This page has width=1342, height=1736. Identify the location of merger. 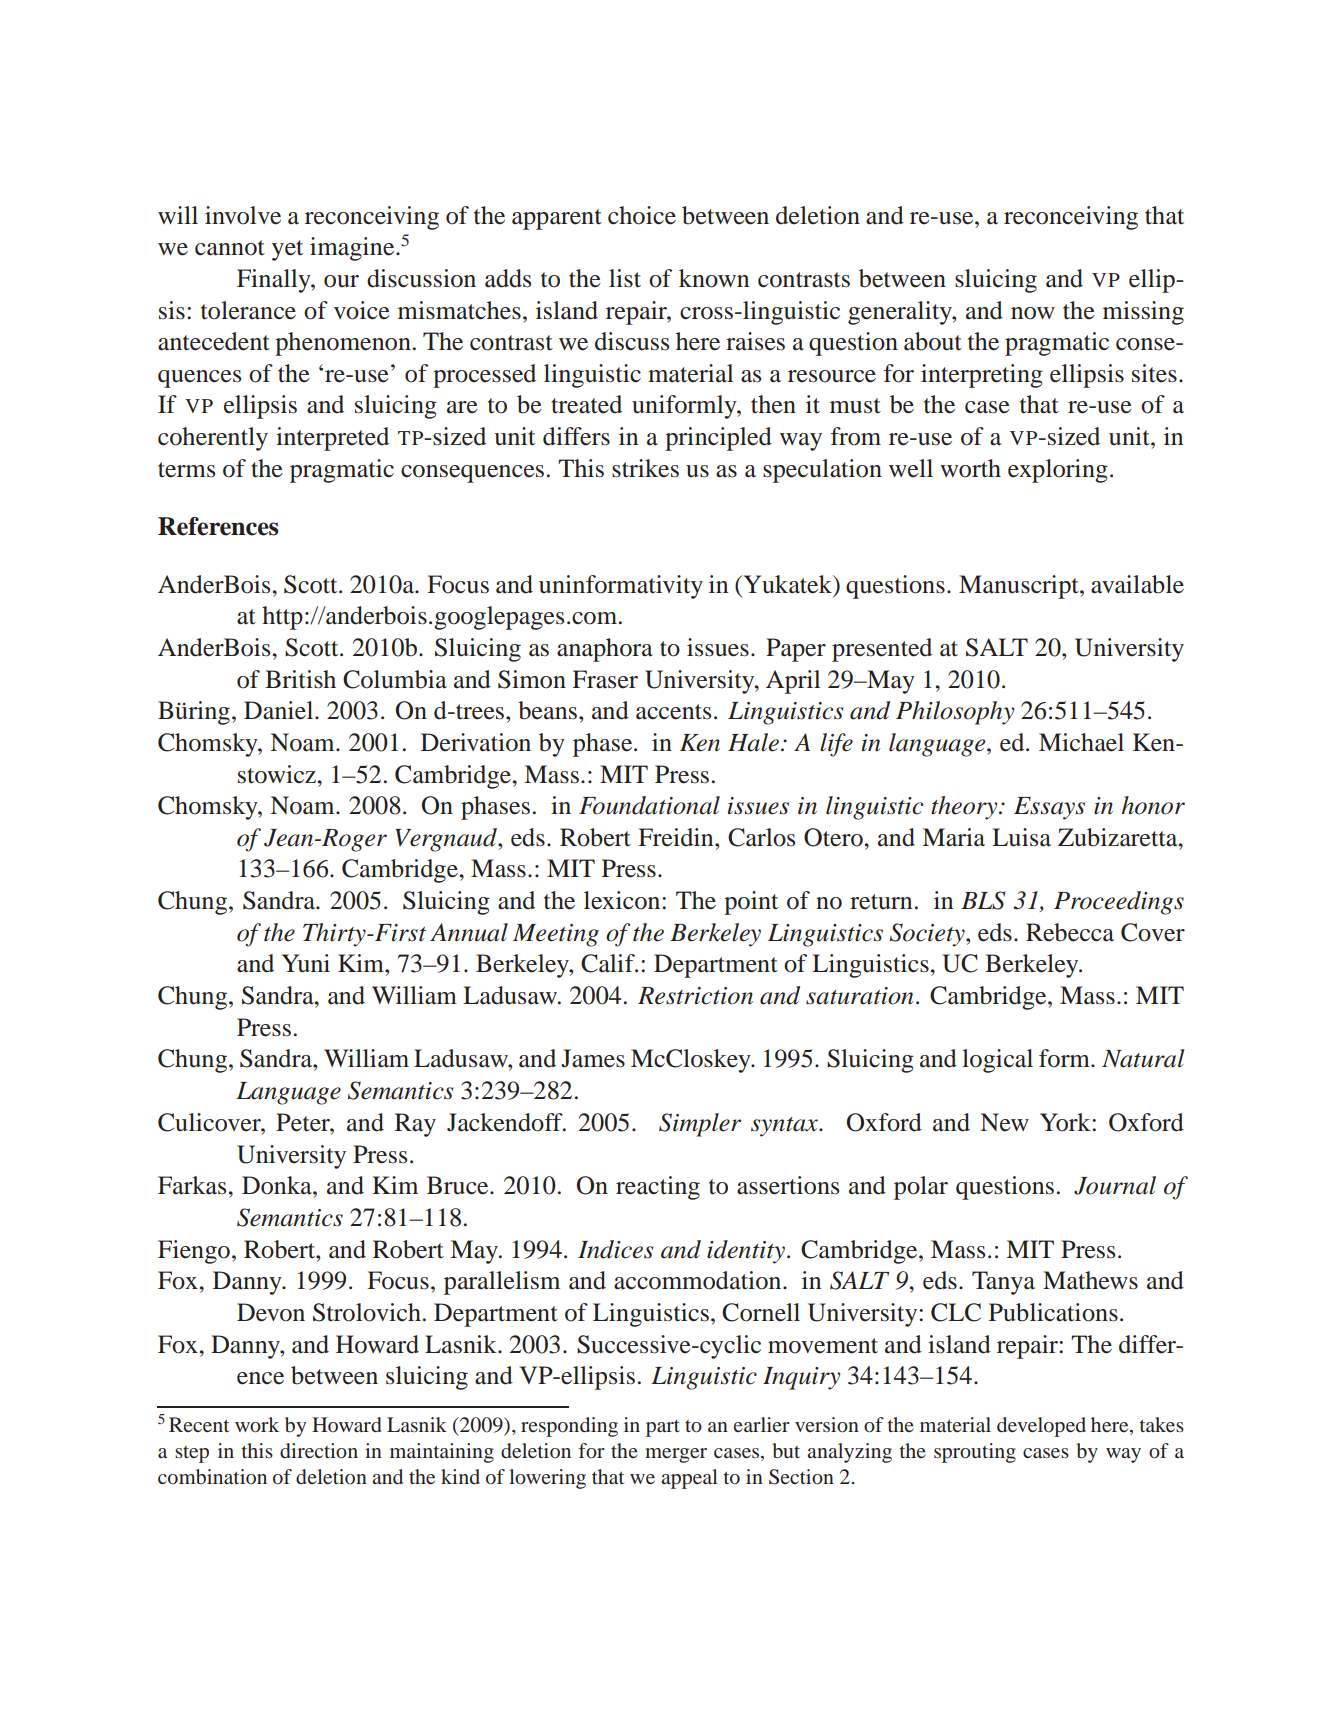
(676, 1455).
